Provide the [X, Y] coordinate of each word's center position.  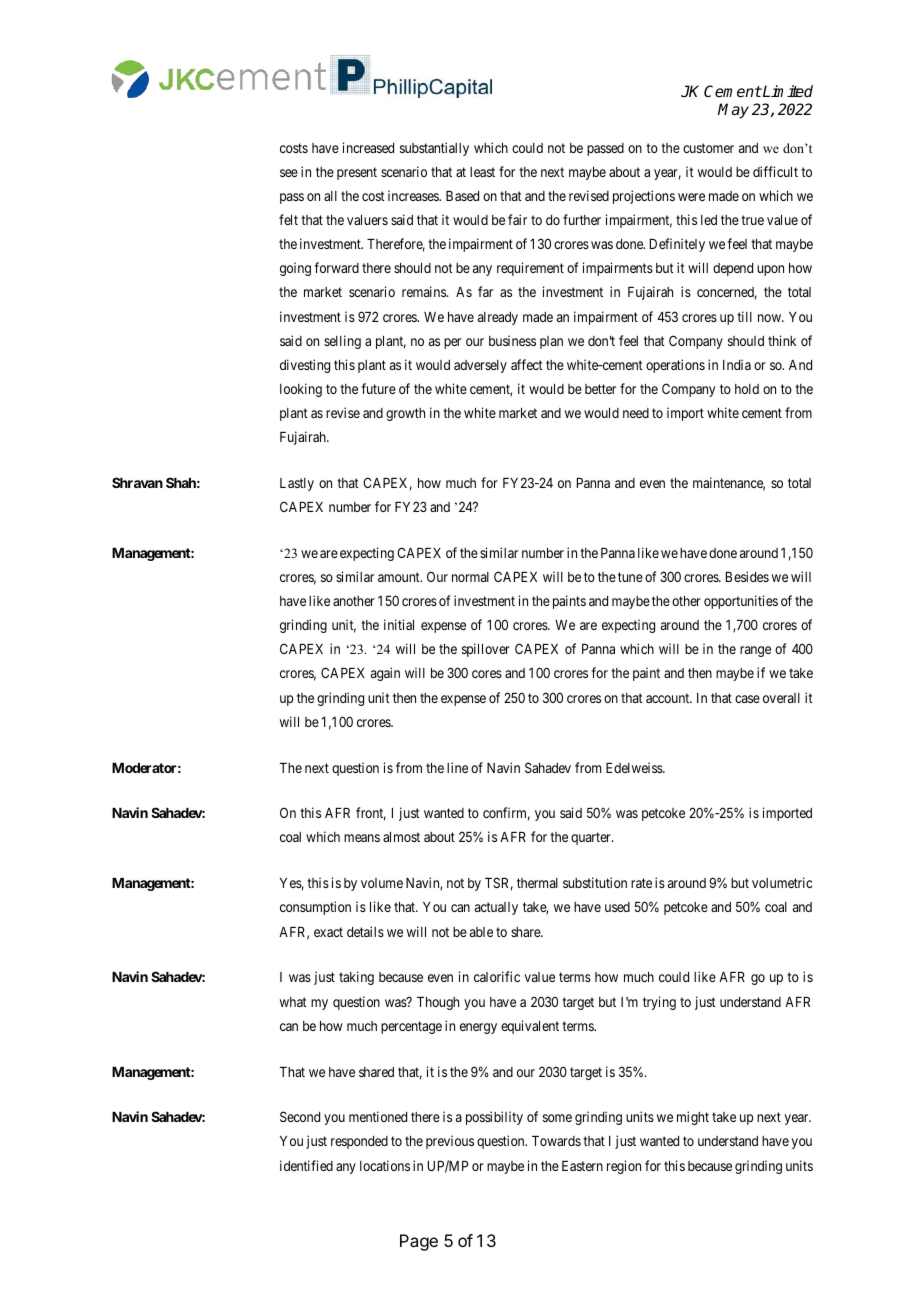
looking [301, 390]
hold [747, 389]
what [293, 1002]
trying [659, 1003]
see [289, 173]
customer [708, 148]
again [385, 674]
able [481, 932]
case [747, 699]
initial [399, 624]
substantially [434, 149]
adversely [480, 366]
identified [306, 1165]
